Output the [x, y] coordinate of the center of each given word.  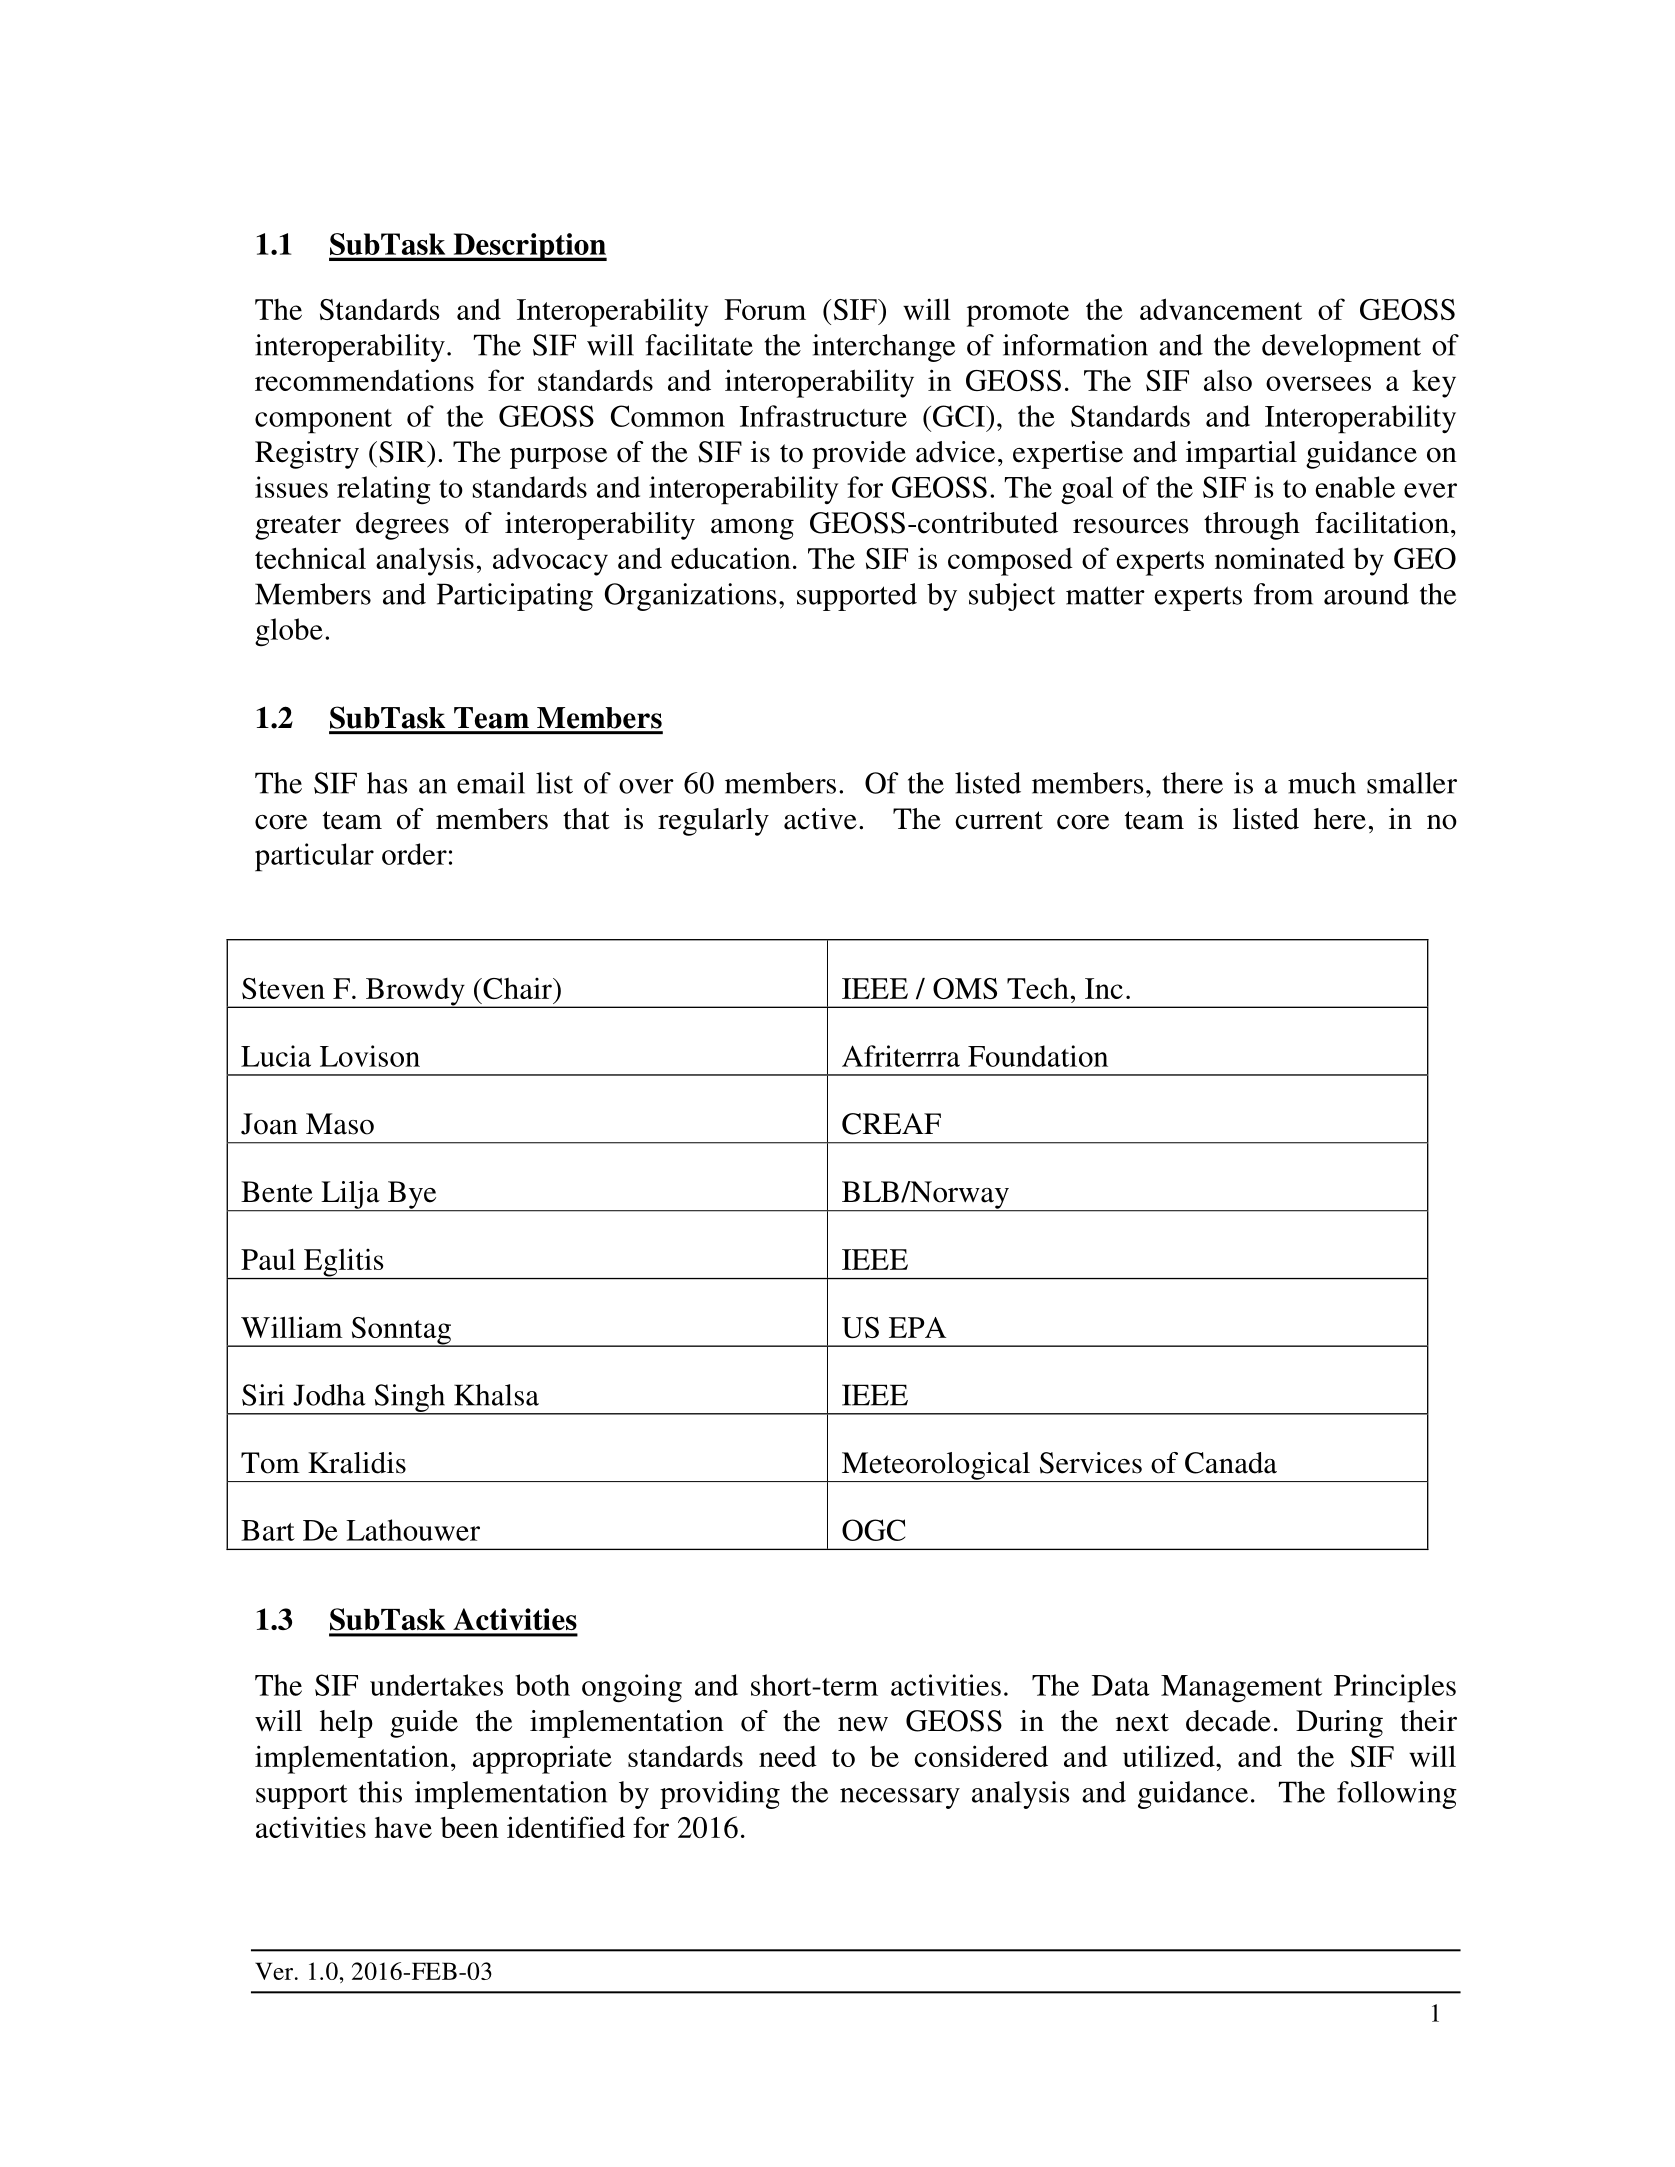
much [1322, 783]
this [380, 1792]
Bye [412, 1196]
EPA [917, 1327]
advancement [1221, 309]
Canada [1231, 1463]
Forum [765, 309]
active [820, 819]
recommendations [364, 380]
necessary [900, 1798]
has [387, 783]
